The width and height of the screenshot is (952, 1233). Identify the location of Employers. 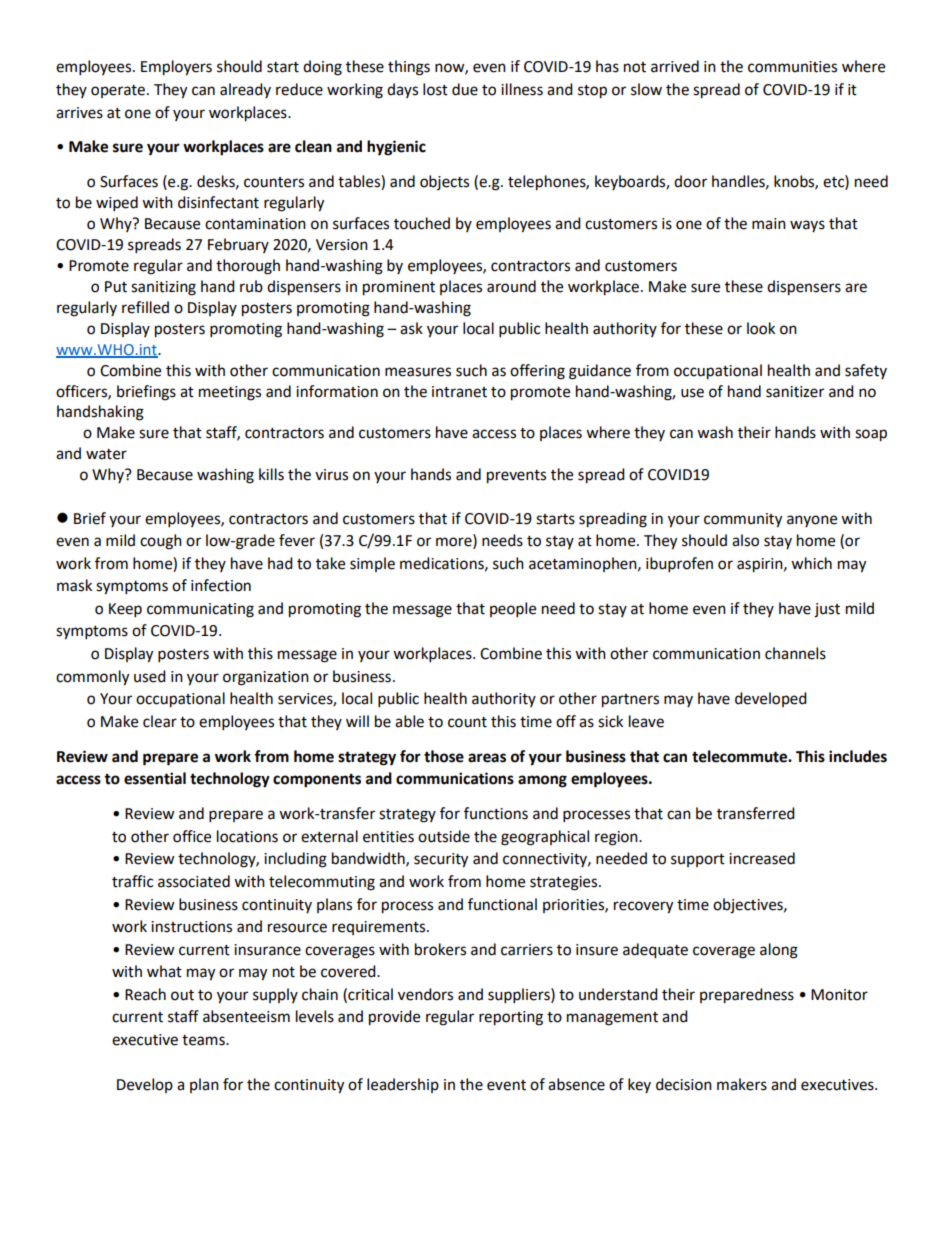
(176, 68).
